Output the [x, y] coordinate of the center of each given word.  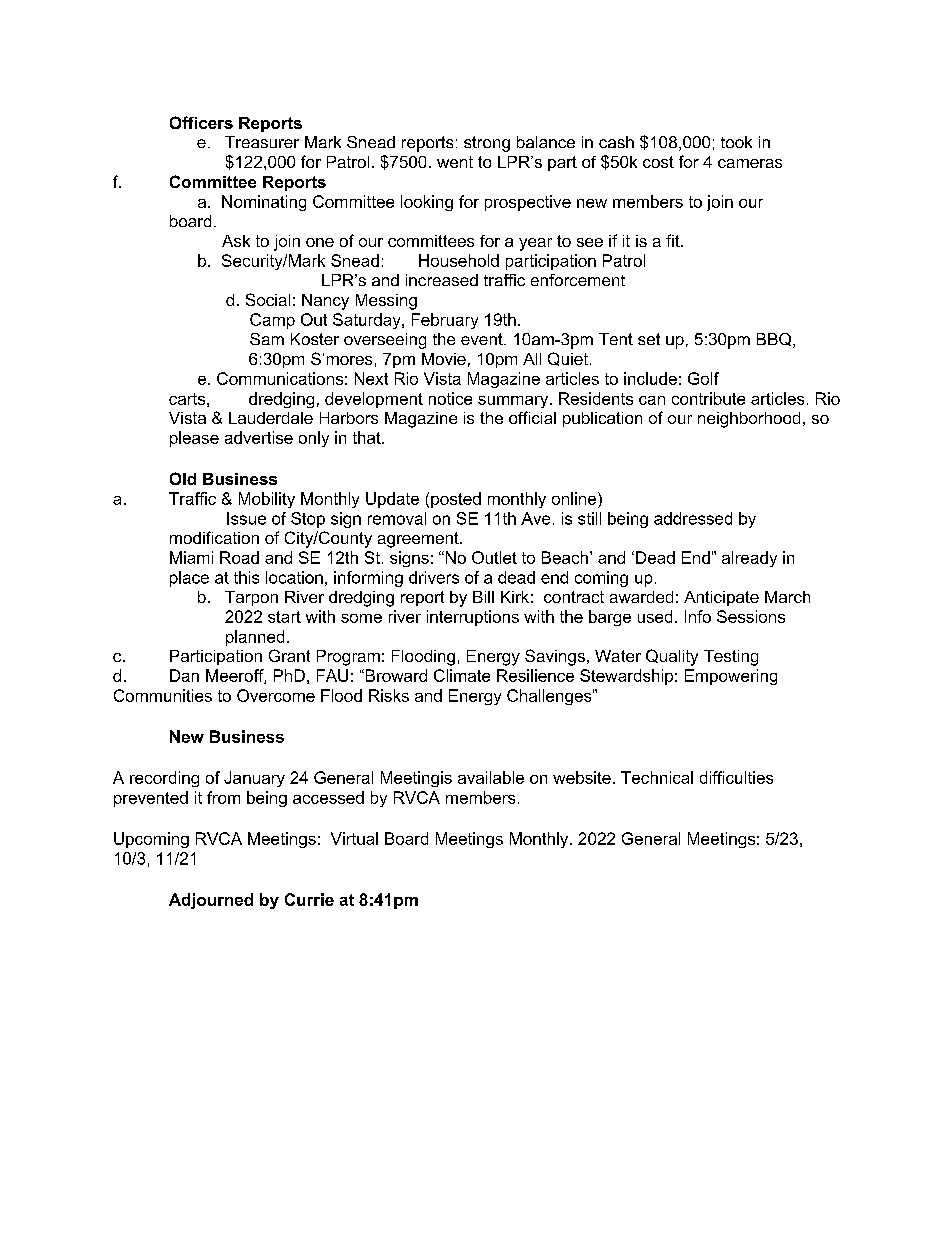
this [246, 577]
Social [268, 299]
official [532, 417]
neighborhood [749, 420]
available [491, 777]
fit [674, 240]
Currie [309, 899]
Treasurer [262, 142]
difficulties [736, 777]
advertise [259, 437]
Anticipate [721, 598]
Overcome [276, 695]
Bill [483, 597]
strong [487, 144]
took [736, 142]
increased [442, 280]
